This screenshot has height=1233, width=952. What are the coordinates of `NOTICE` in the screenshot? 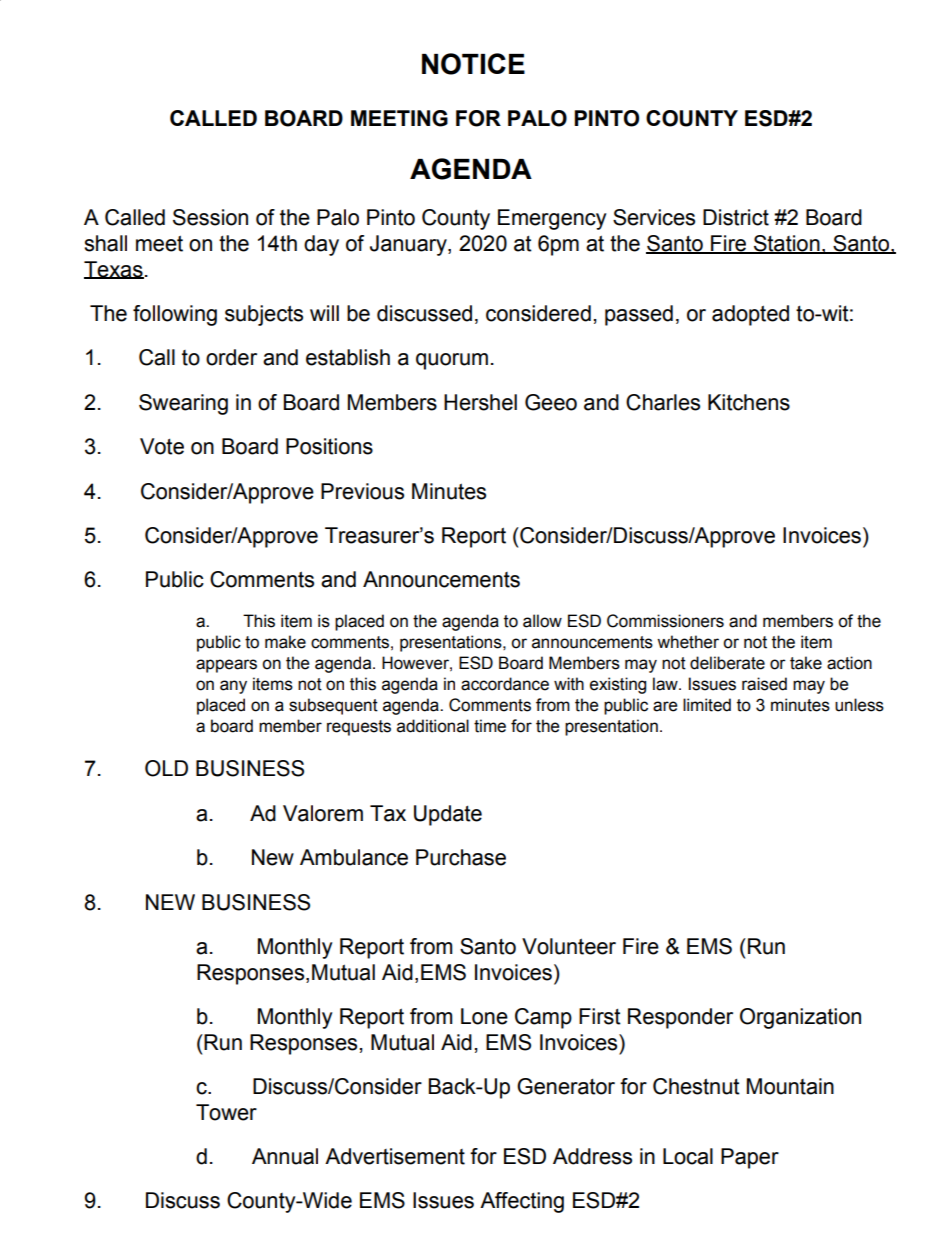 It's located at (473, 64).
